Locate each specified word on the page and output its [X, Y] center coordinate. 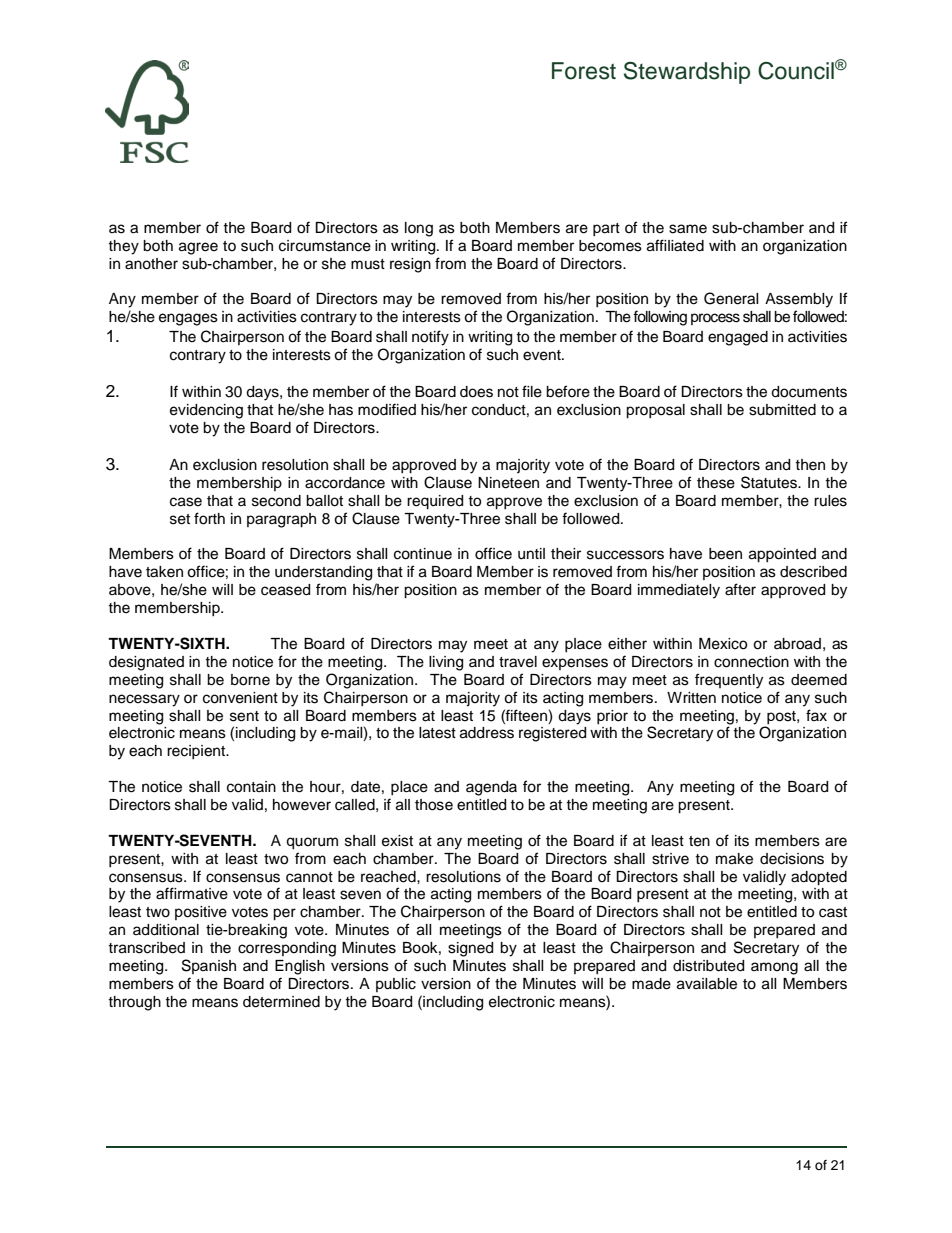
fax [816, 715]
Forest [584, 71]
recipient [197, 752]
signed [470, 949]
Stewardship [687, 73]
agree [198, 248]
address [487, 733]
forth [209, 518]
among [774, 968]
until [531, 554]
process [715, 319]
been [725, 554]
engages [188, 319]
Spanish [209, 966]
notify [430, 338]
